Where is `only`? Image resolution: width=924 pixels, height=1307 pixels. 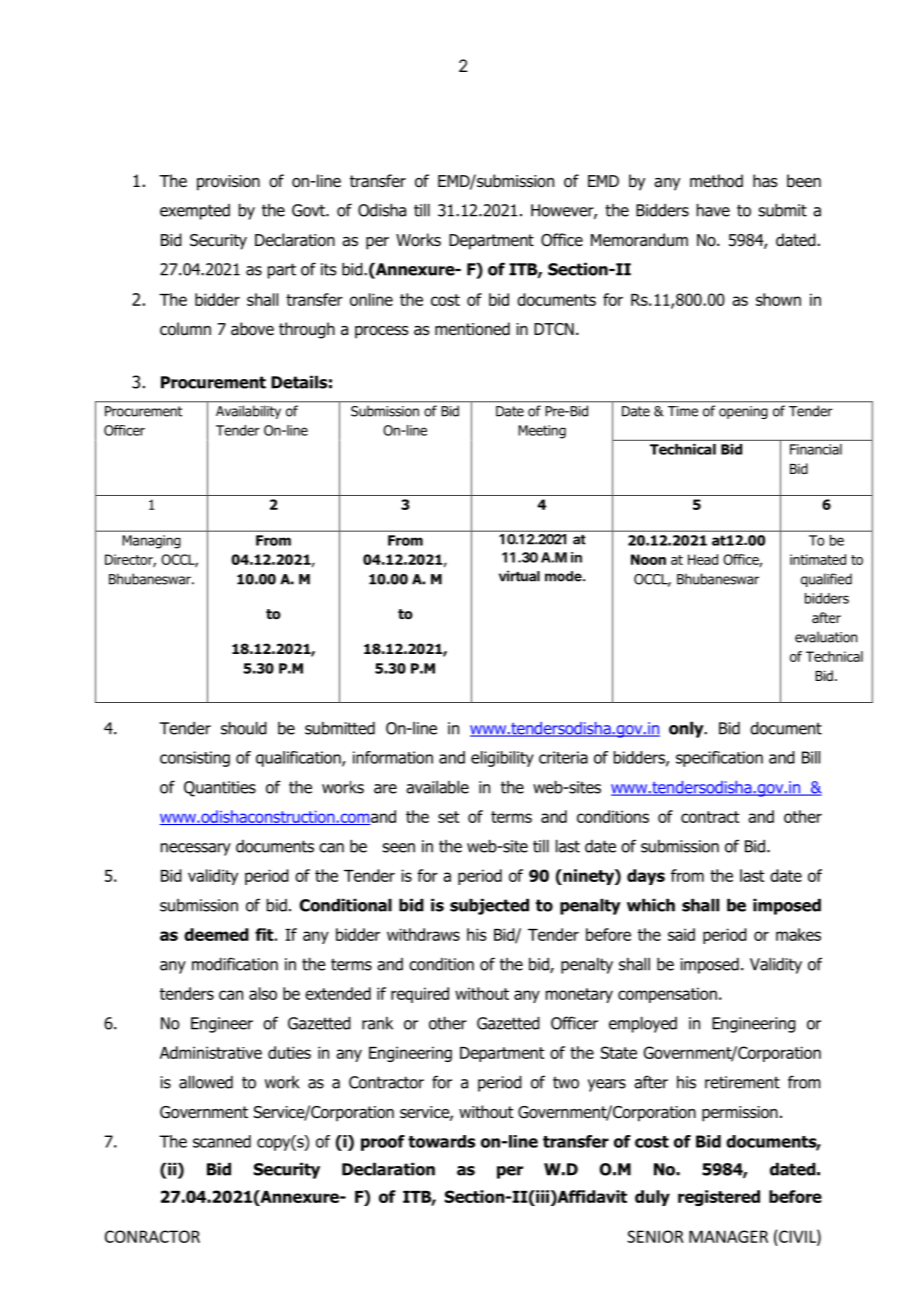 only is located at coordinates (687, 729).
